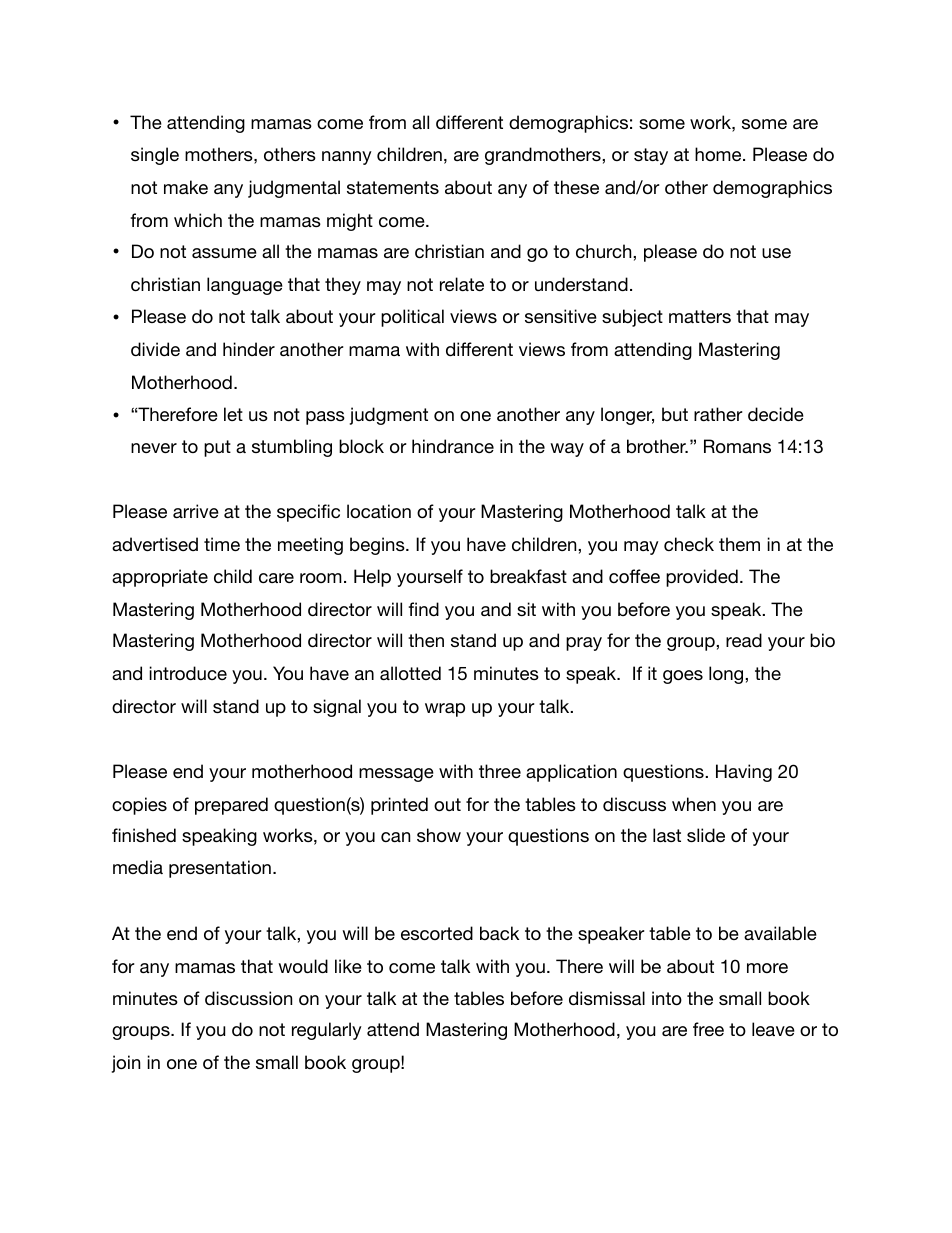 This screenshot has height=1233, width=952. Describe the element at coordinates (708, 1029) in the screenshot. I see `free` at that location.
